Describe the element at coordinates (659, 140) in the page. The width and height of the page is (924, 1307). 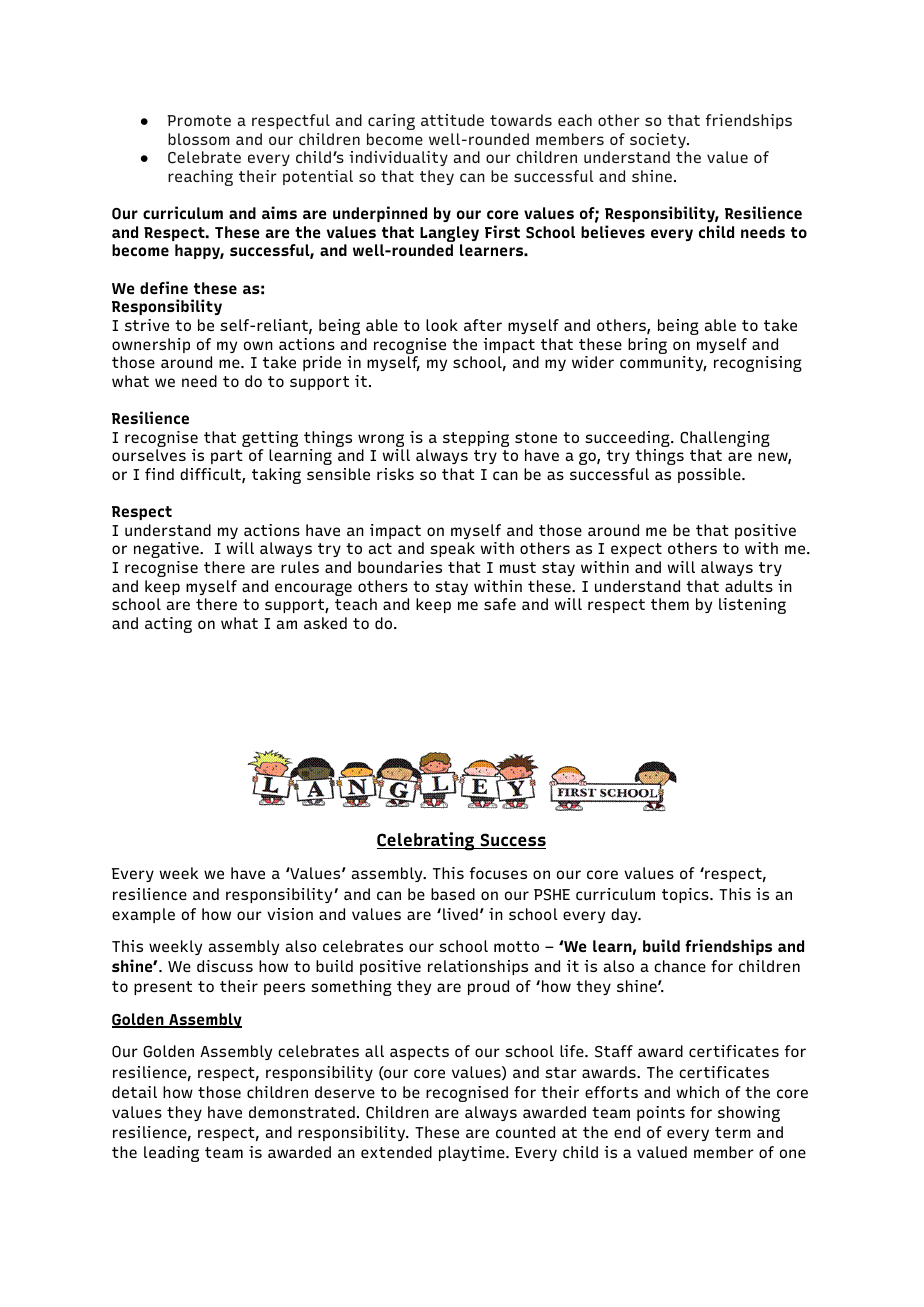
I see `society` at that location.
